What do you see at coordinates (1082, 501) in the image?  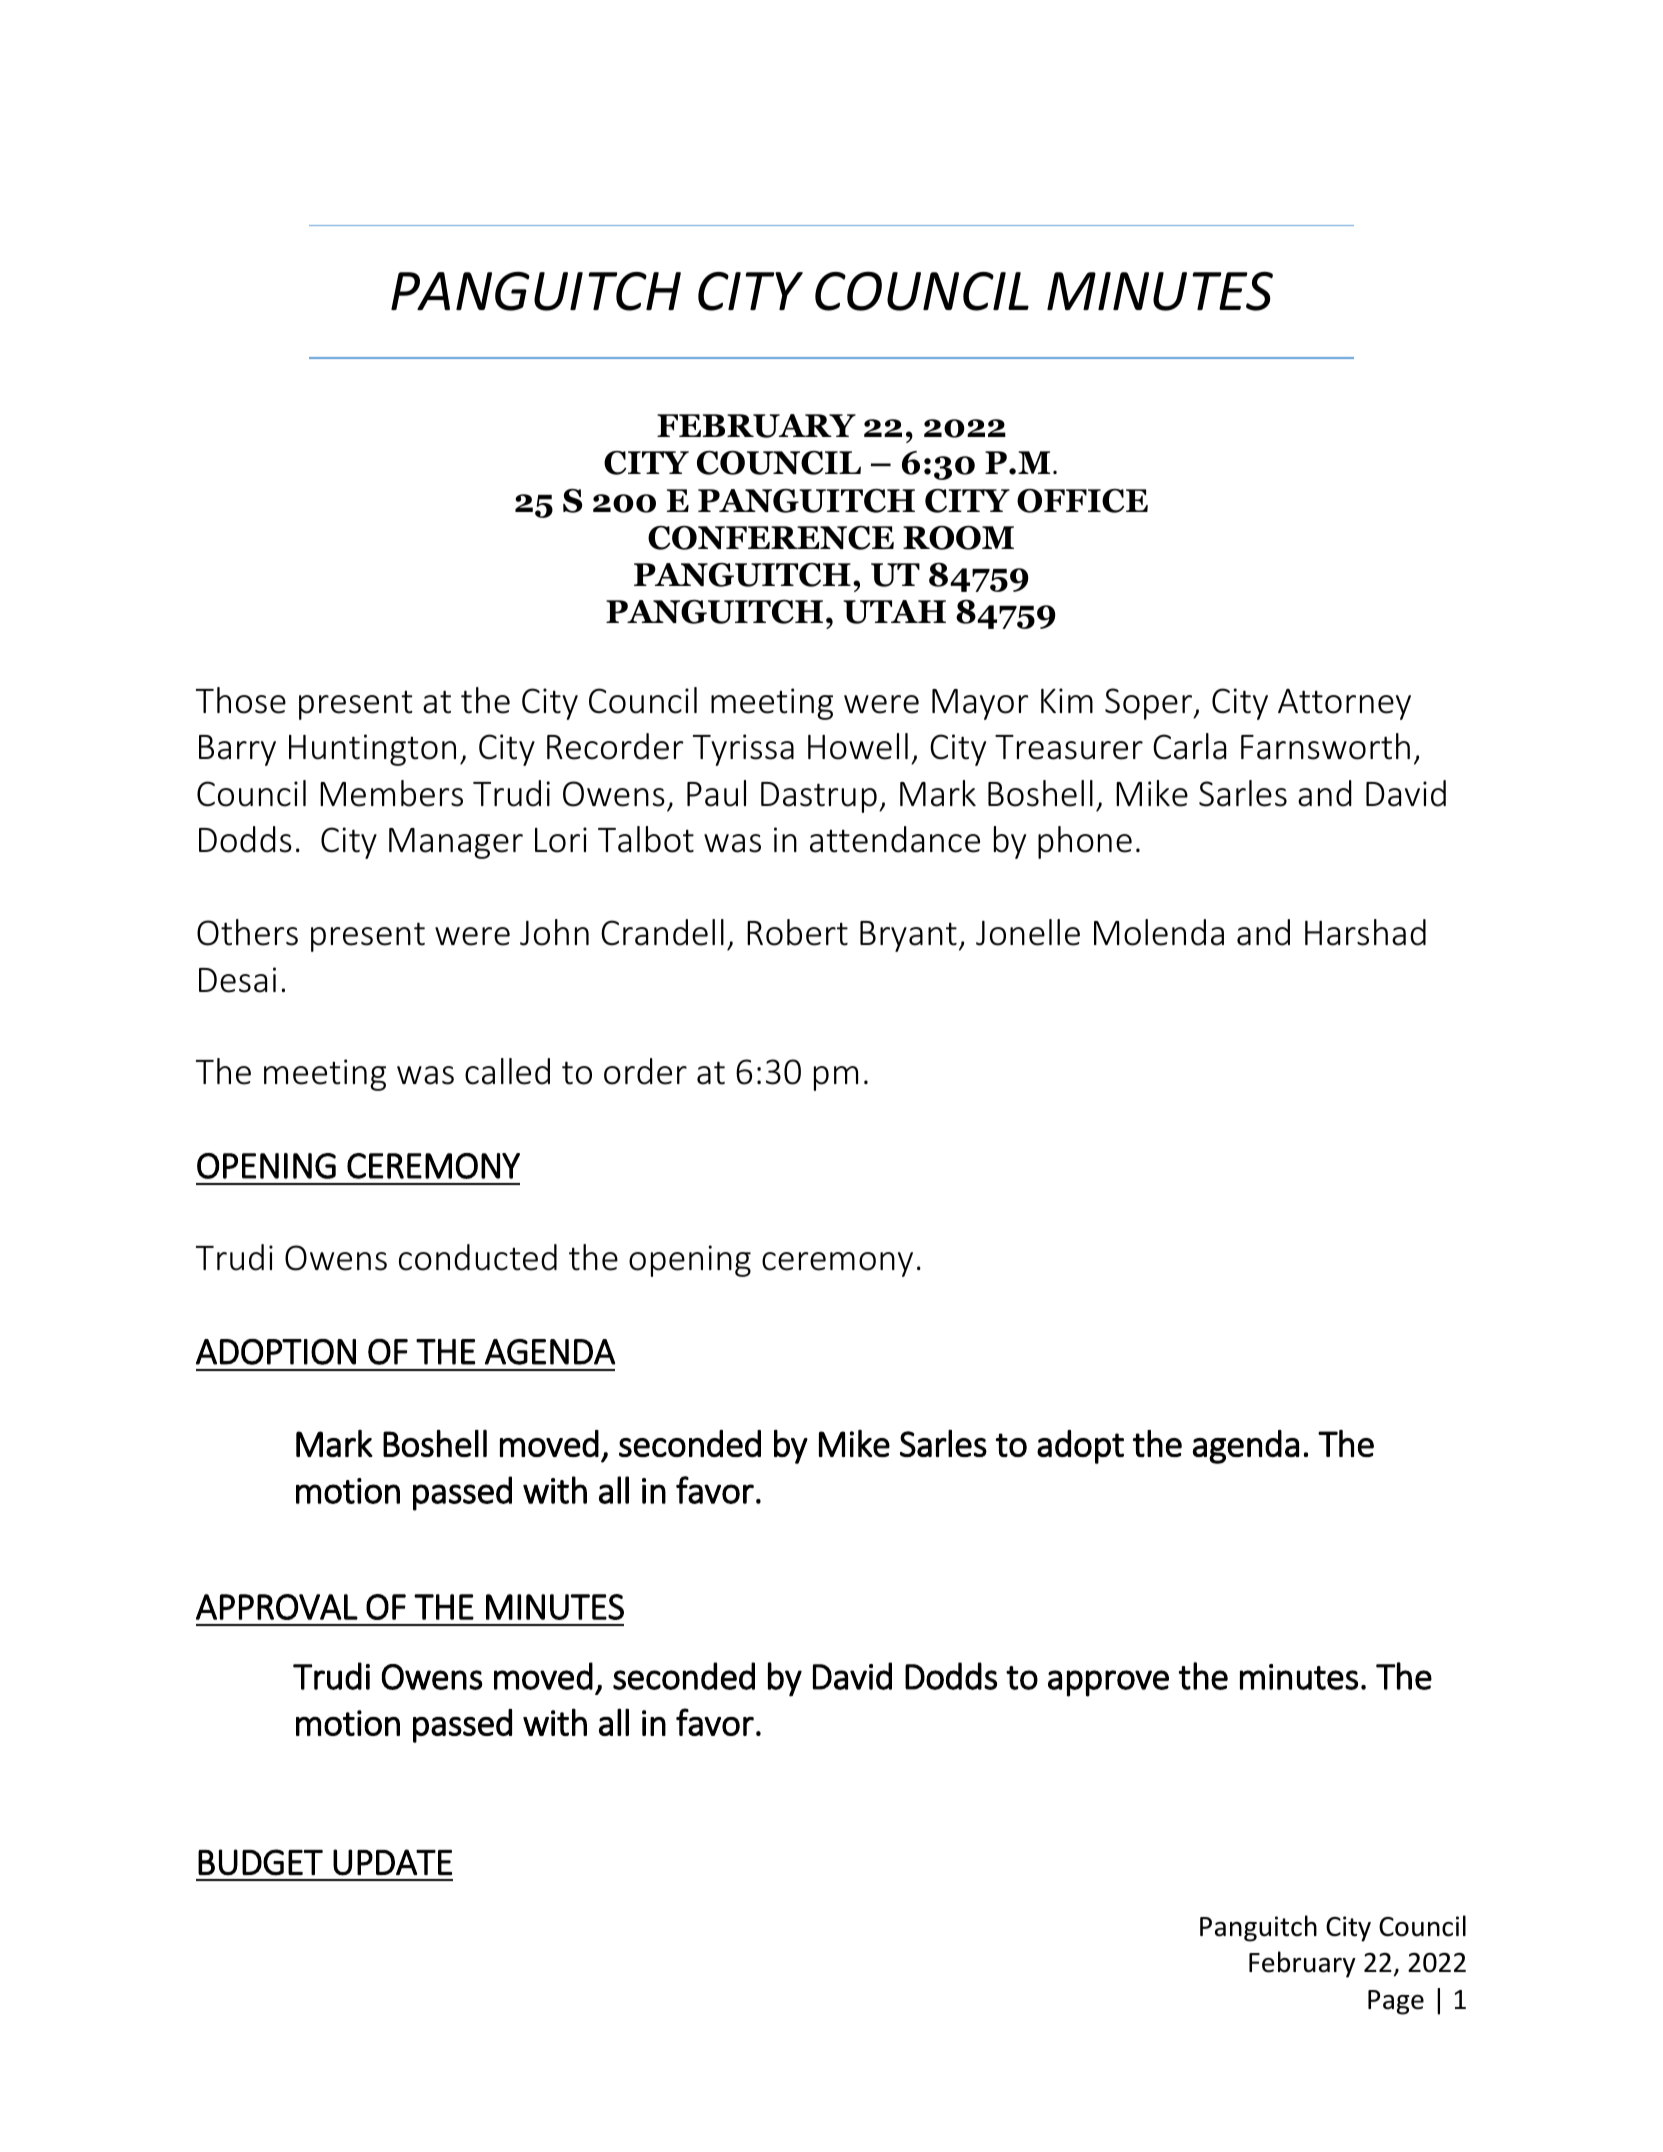 I see `OFFICE` at bounding box center [1082, 501].
